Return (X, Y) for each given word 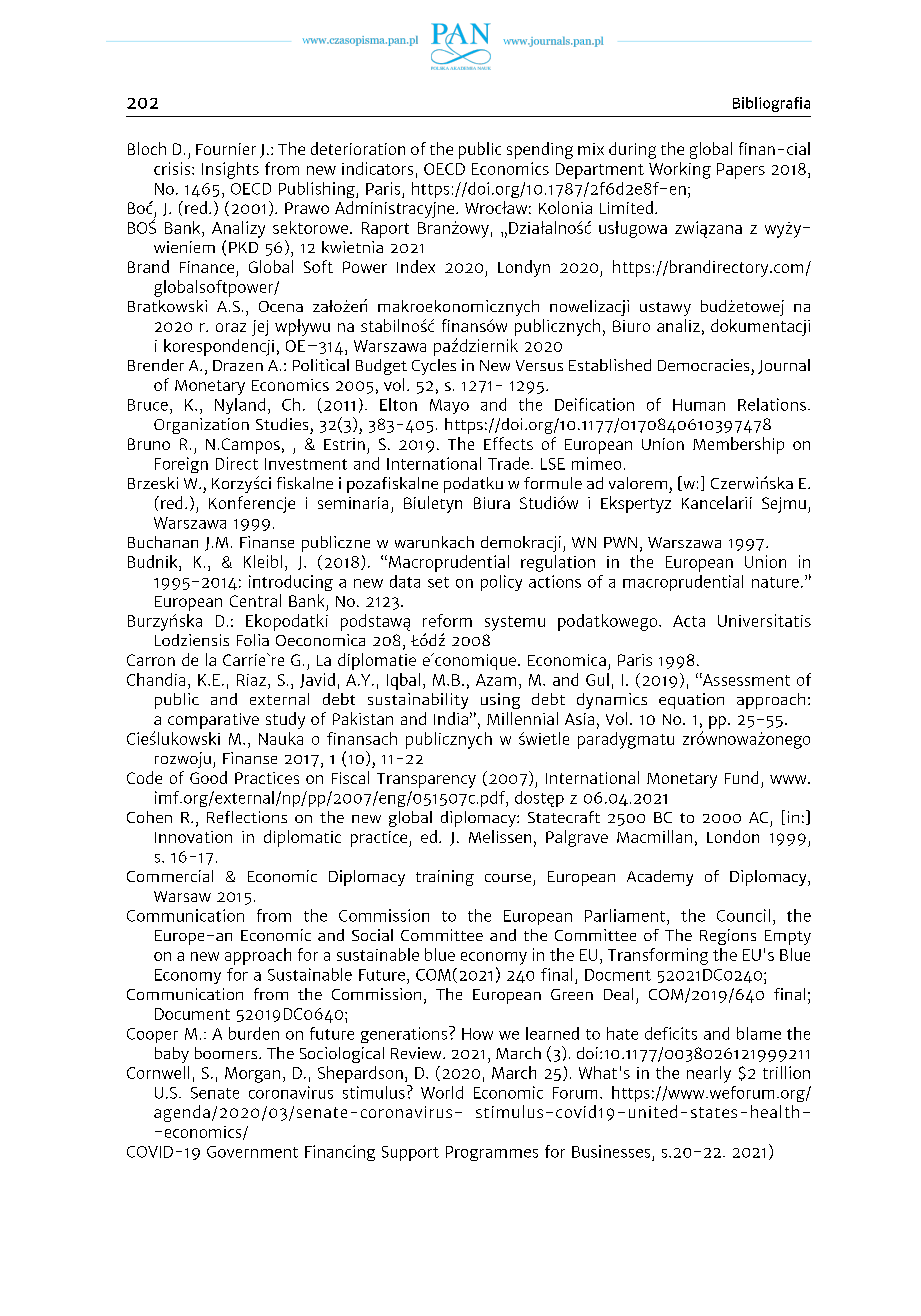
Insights (230, 170)
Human (699, 405)
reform (447, 620)
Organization (201, 426)
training (445, 878)
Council (743, 915)
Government (252, 1152)
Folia (253, 640)
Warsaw (182, 896)
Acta (689, 621)
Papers (741, 171)
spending (540, 150)
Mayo (449, 406)
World (442, 1092)
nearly (709, 1074)
